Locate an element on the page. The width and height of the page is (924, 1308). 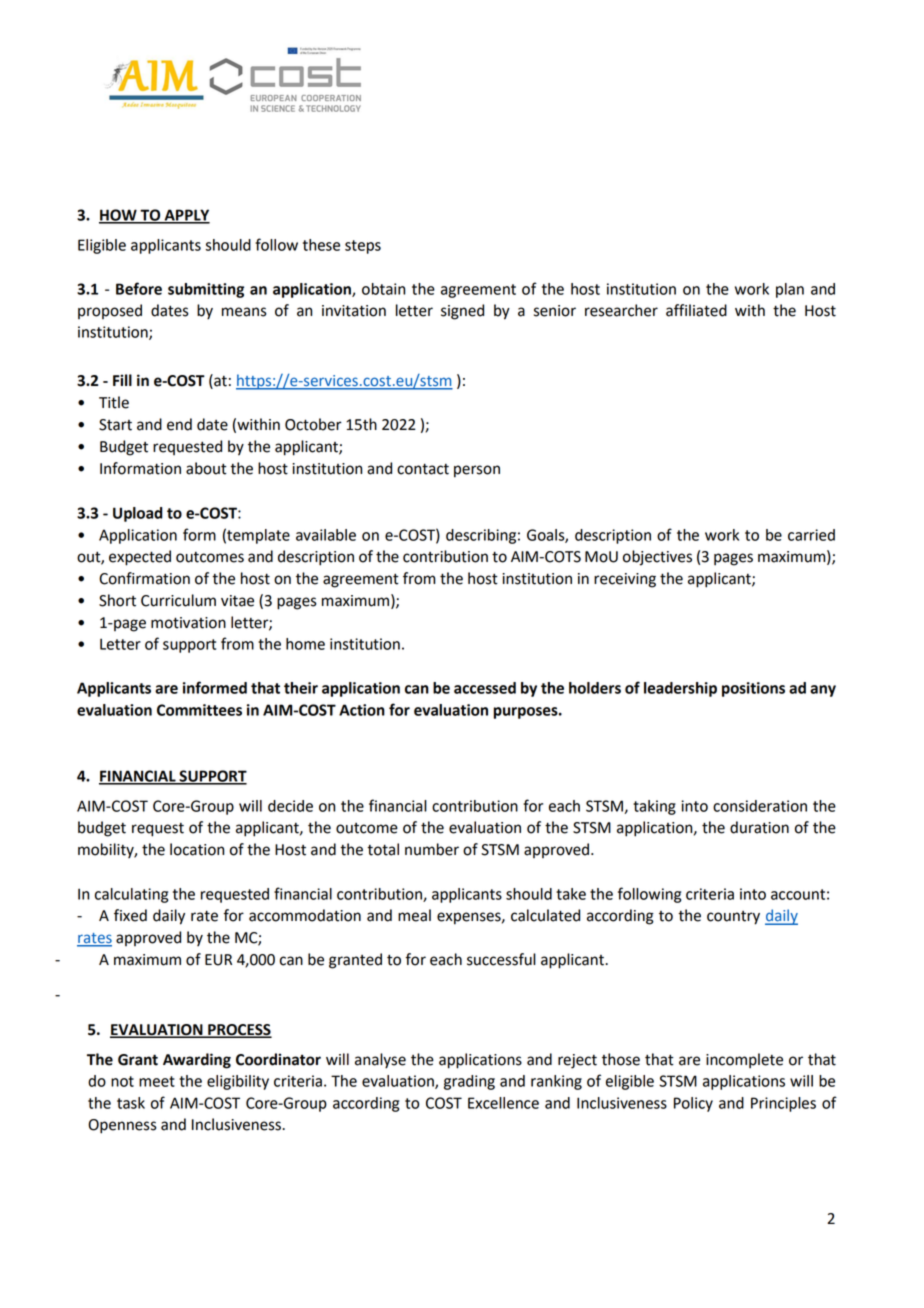
consideration is located at coordinates (760, 806).
